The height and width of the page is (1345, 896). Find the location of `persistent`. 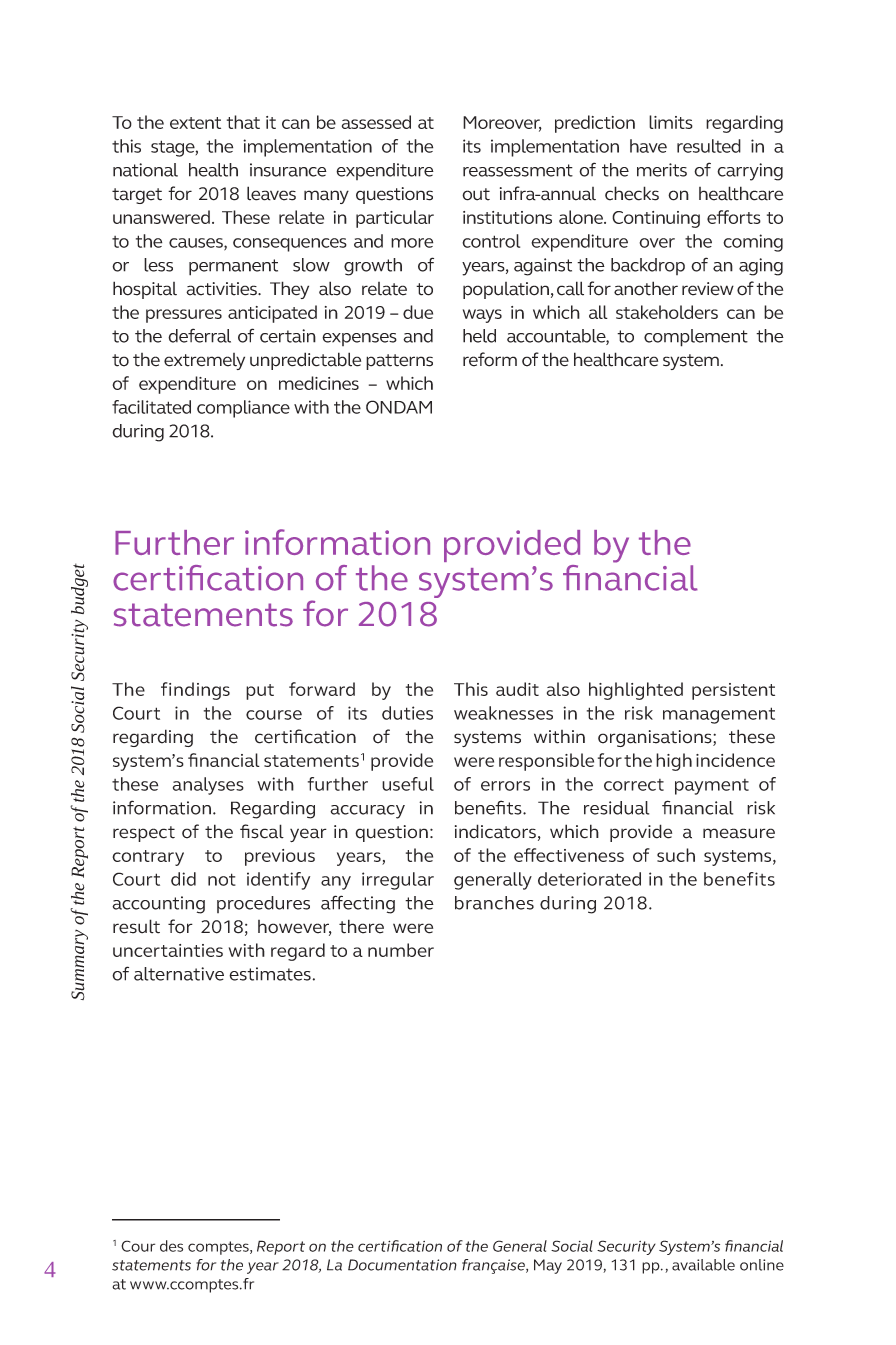

persistent is located at coordinates (733, 691).
